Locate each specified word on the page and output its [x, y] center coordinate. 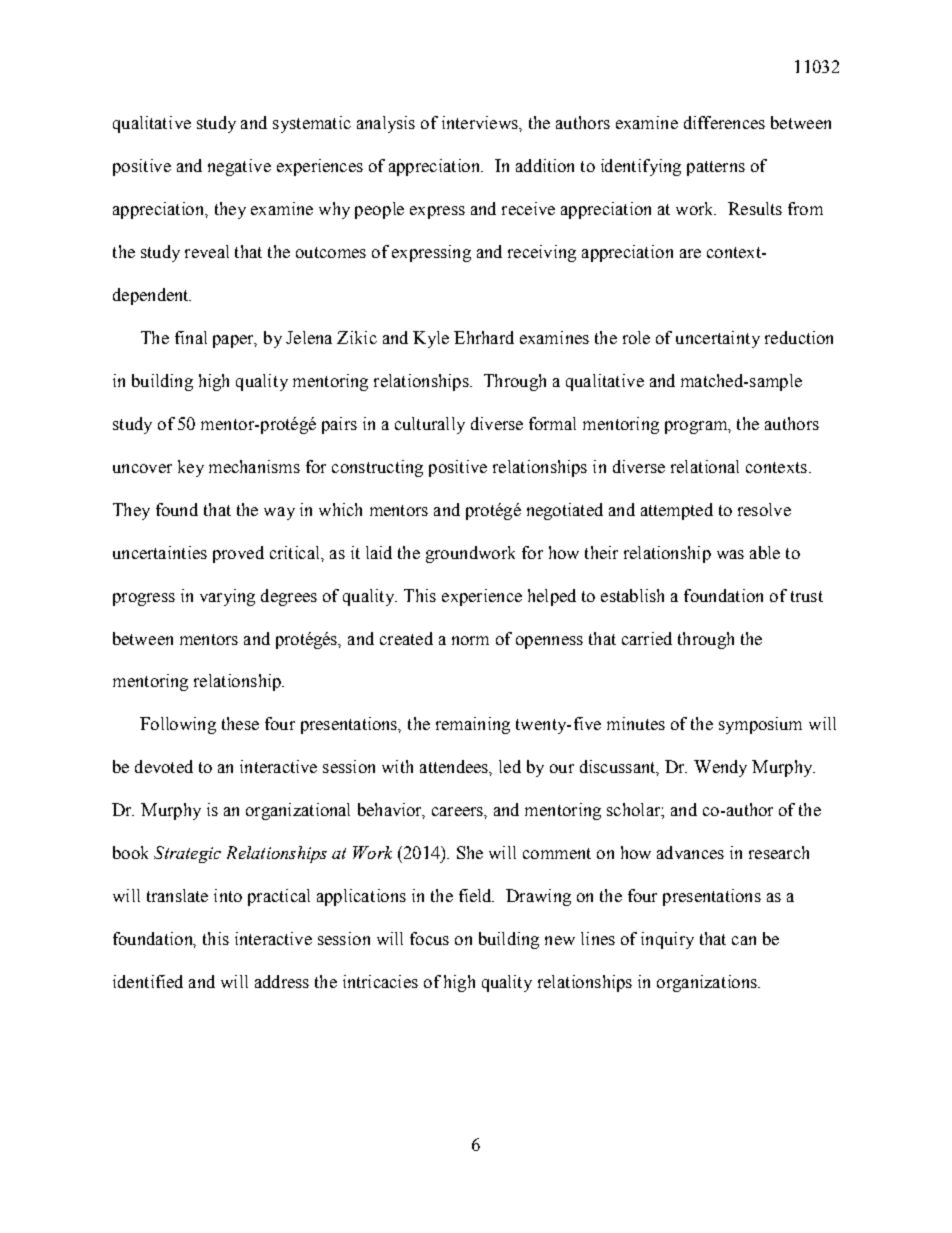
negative [239, 167]
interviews [481, 122]
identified [148, 981]
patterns [716, 168]
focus [429, 938]
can [744, 940]
